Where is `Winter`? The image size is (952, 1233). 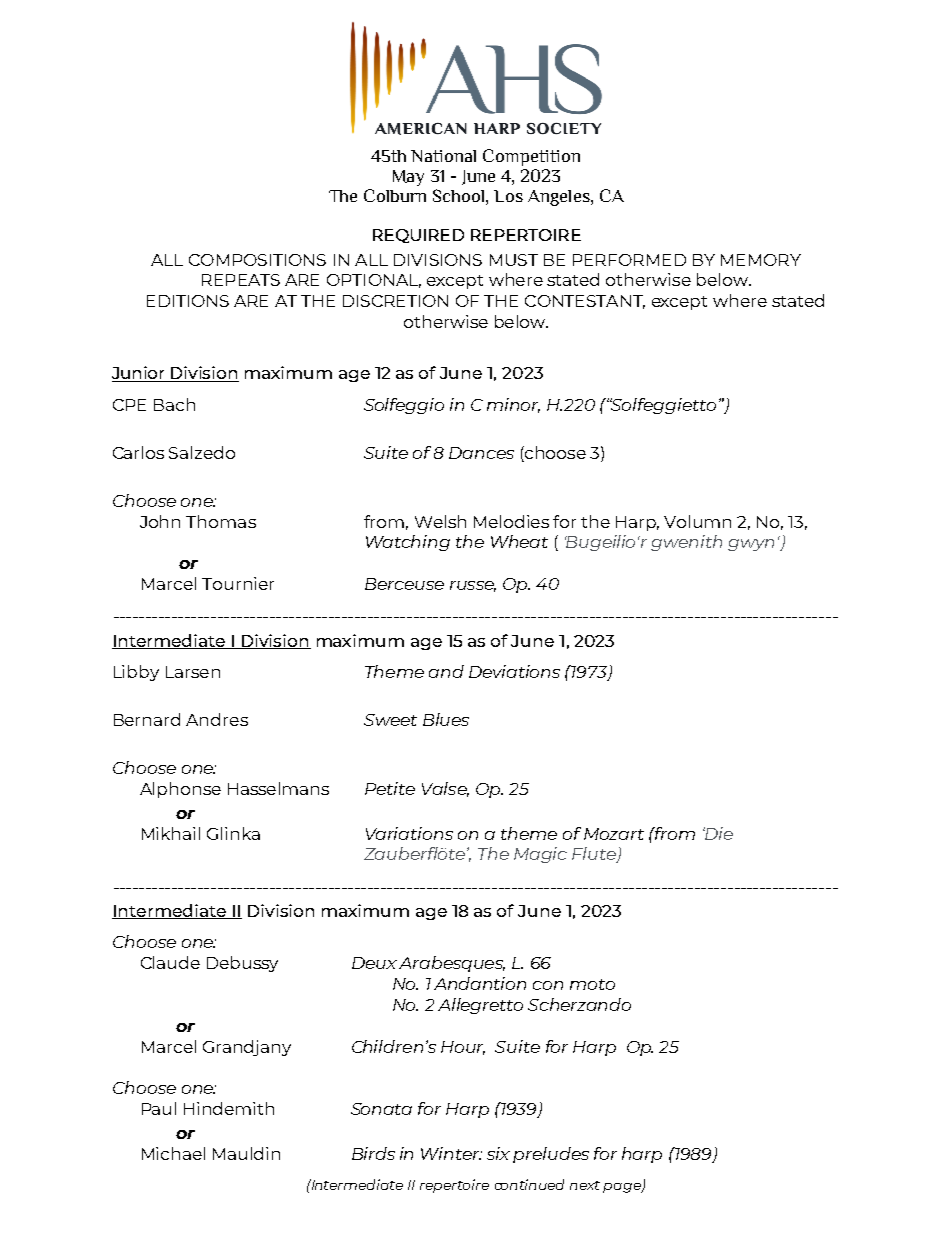 Winter is located at coordinates (451, 1153).
